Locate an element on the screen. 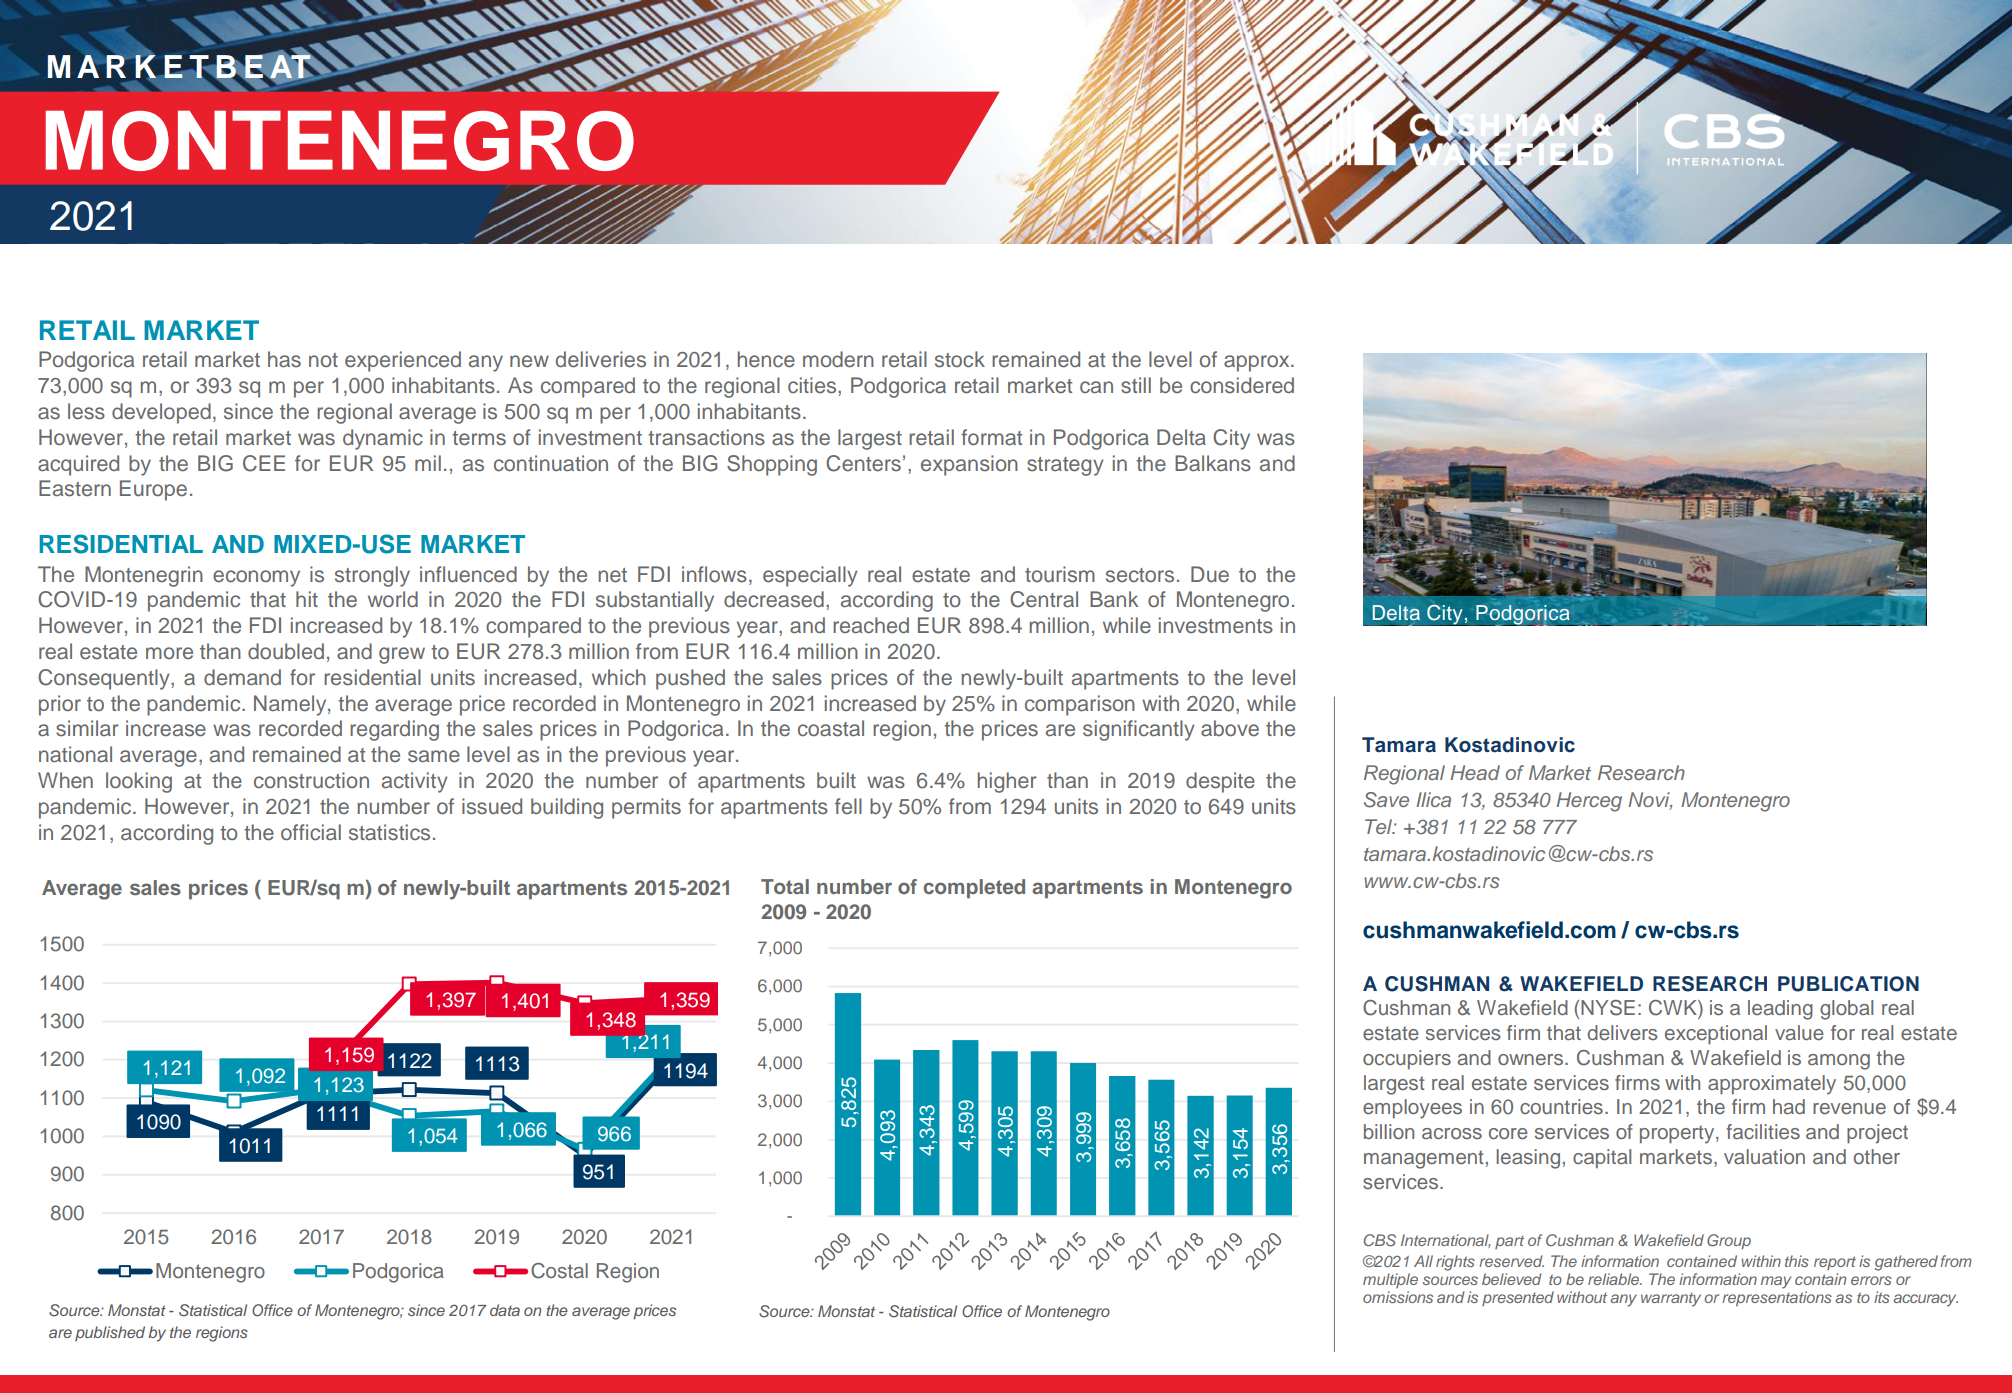 This screenshot has height=1393, width=2012. official is located at coordinates (311, 832).
